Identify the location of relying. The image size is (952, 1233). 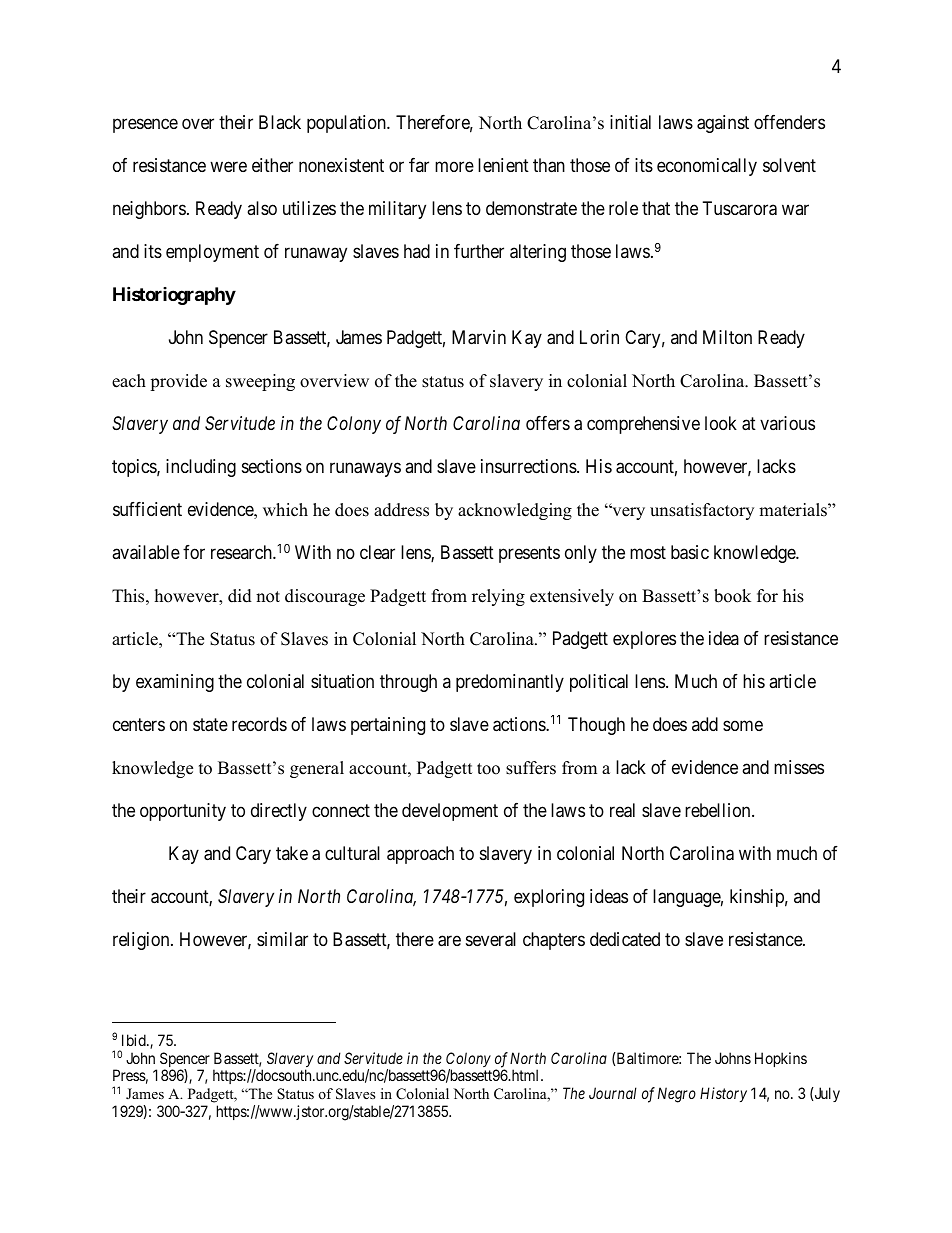
(498, 597).
